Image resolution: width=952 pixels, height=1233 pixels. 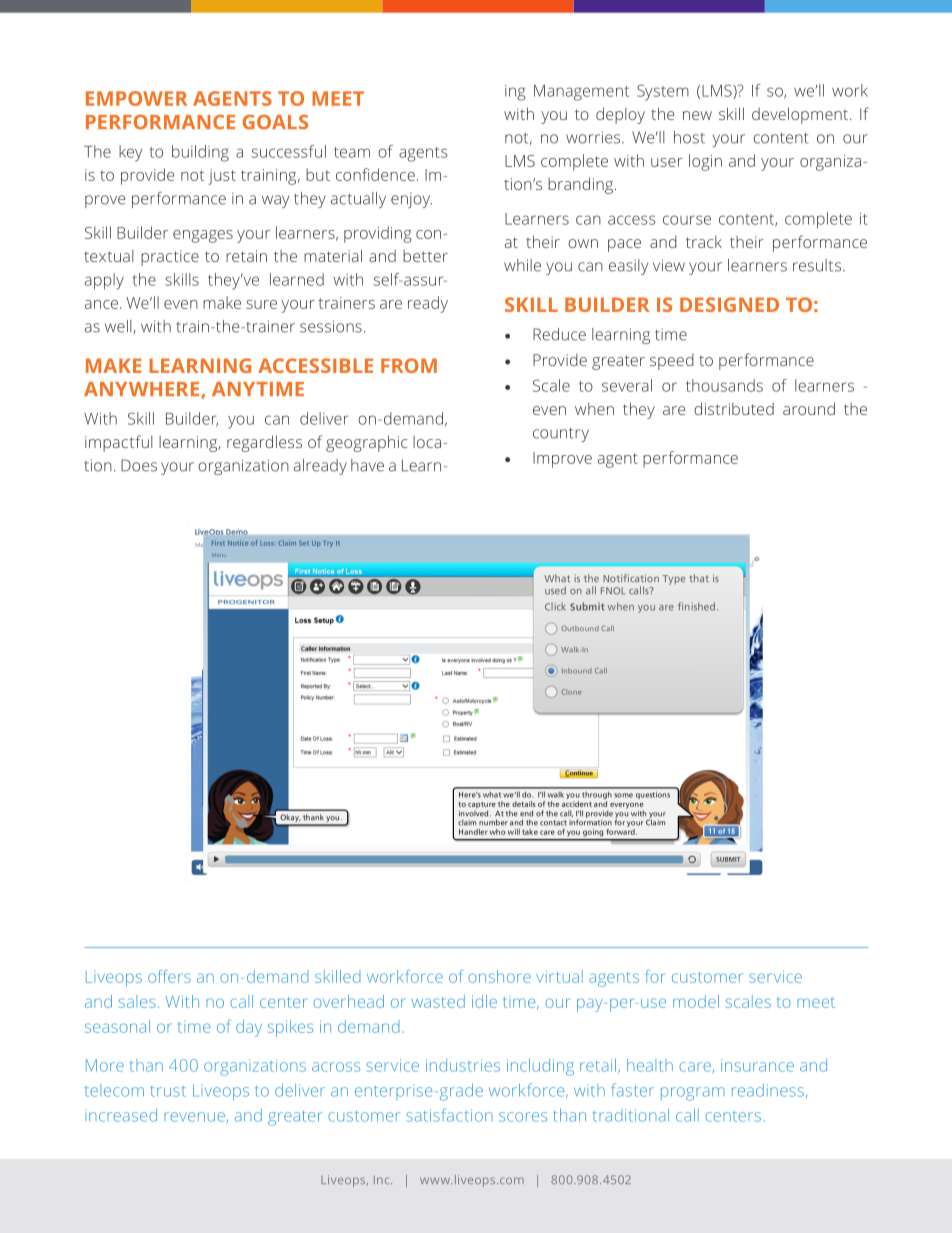 I want to click on have, so click(x=367, y=465).
